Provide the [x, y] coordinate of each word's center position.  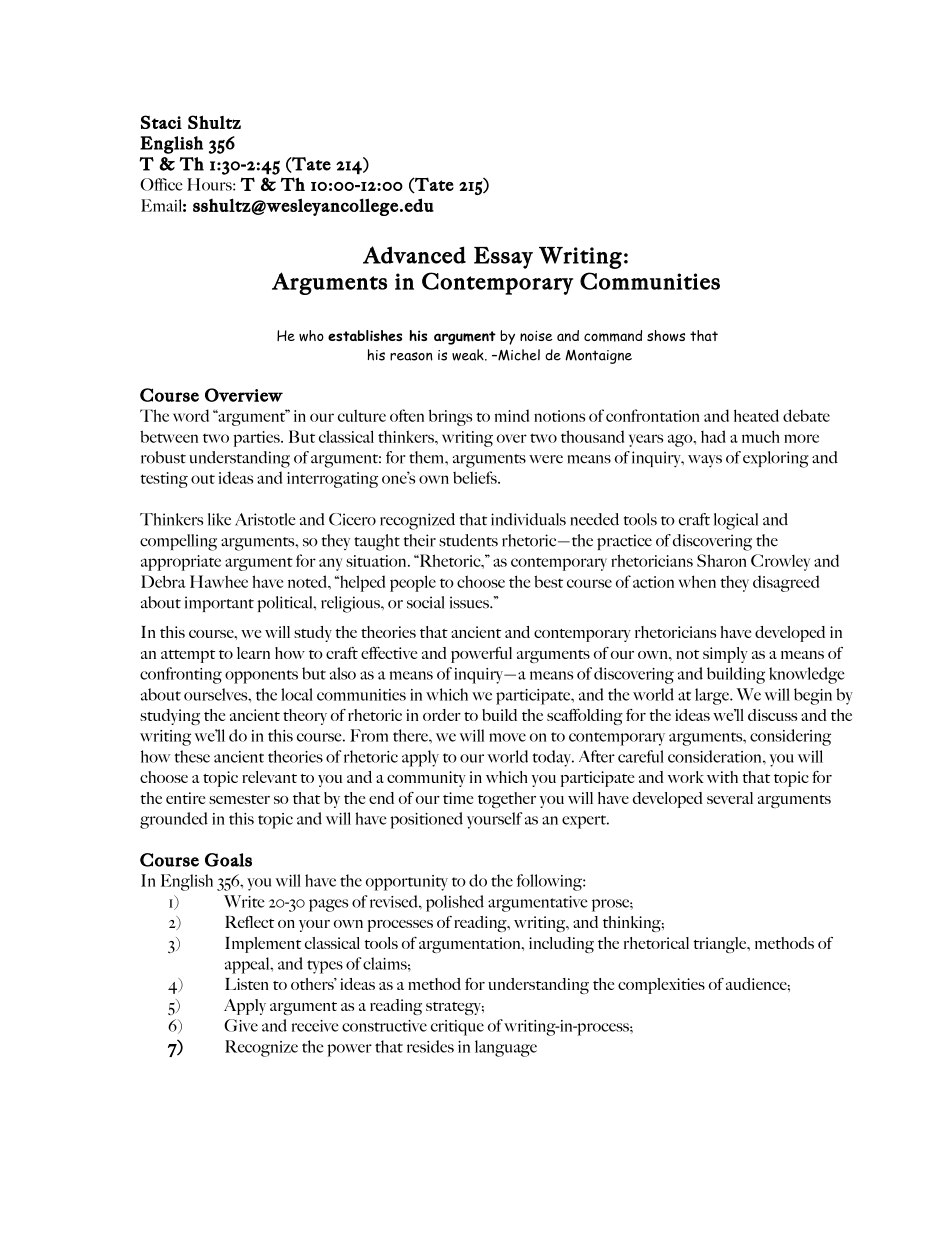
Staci [161, 122]
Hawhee [219, 581]
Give [241, 1025]
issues [470, 602]
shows [666, 336]
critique [457, 1028]
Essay [503, 258]
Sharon [721, 560]
